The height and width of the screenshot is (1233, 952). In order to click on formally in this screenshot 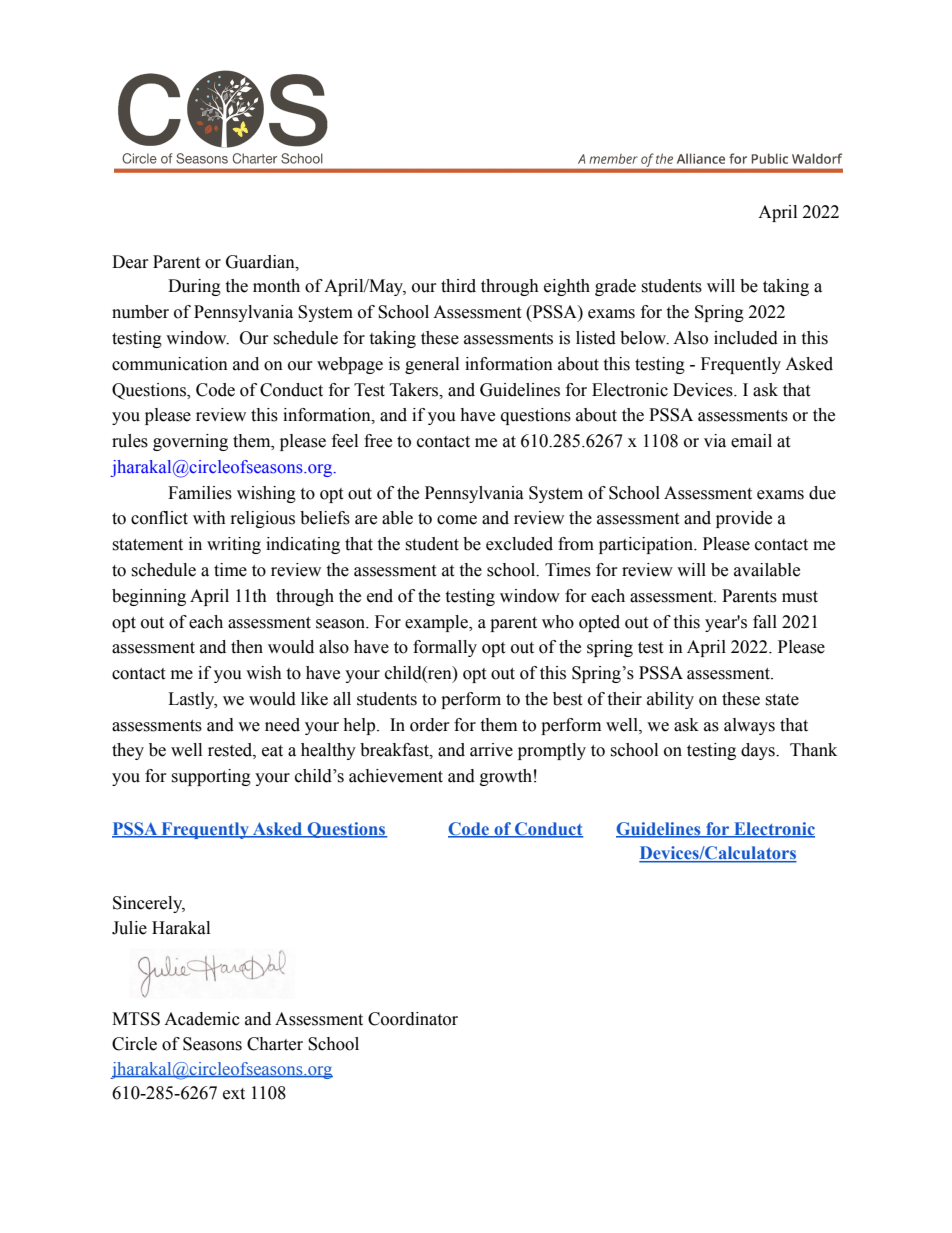, I will do `click(445, 648)`.
